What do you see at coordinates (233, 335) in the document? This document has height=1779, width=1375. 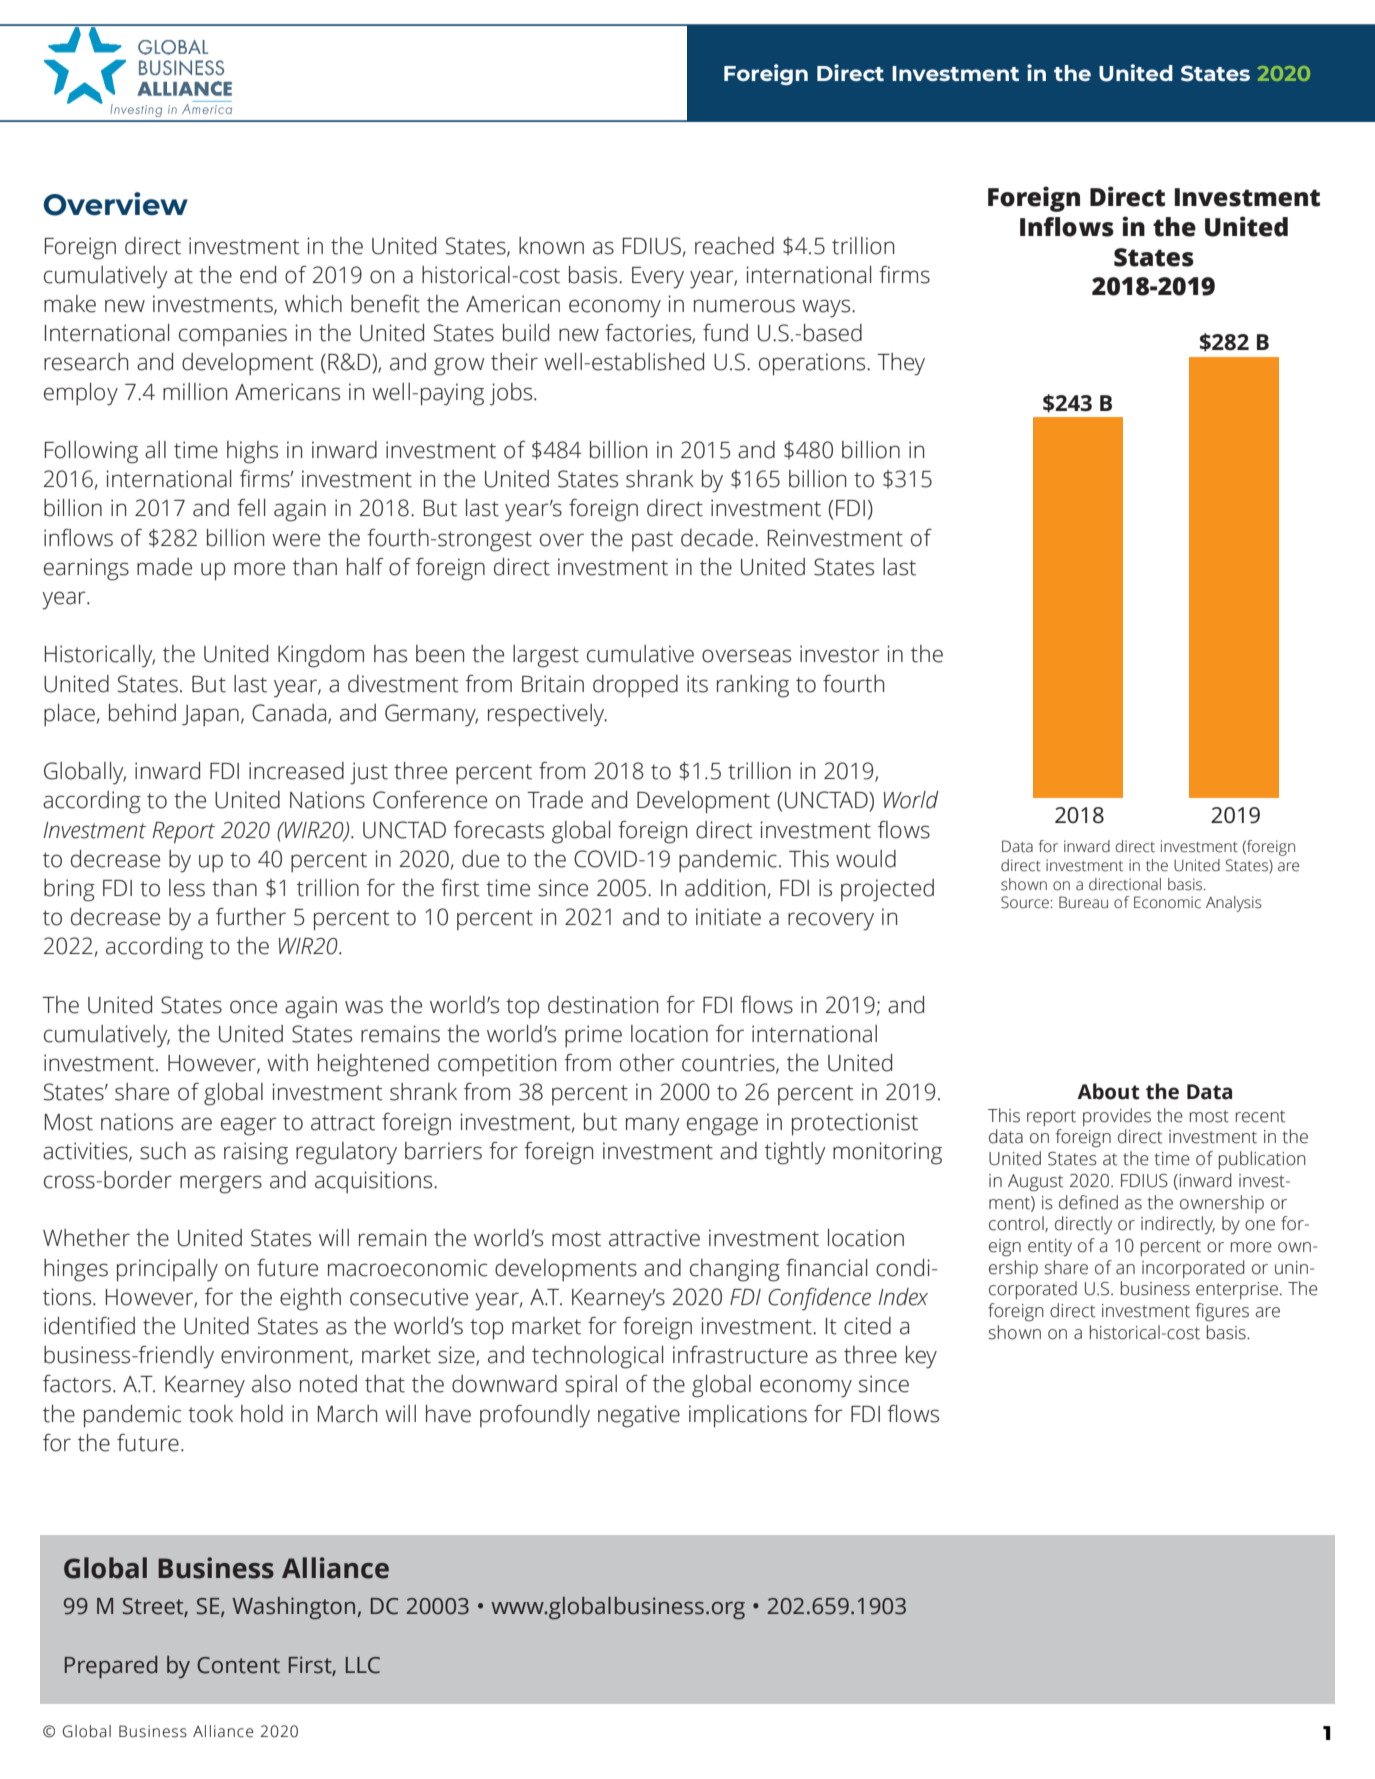 I see `companies` at bounding box center [233, 335].
